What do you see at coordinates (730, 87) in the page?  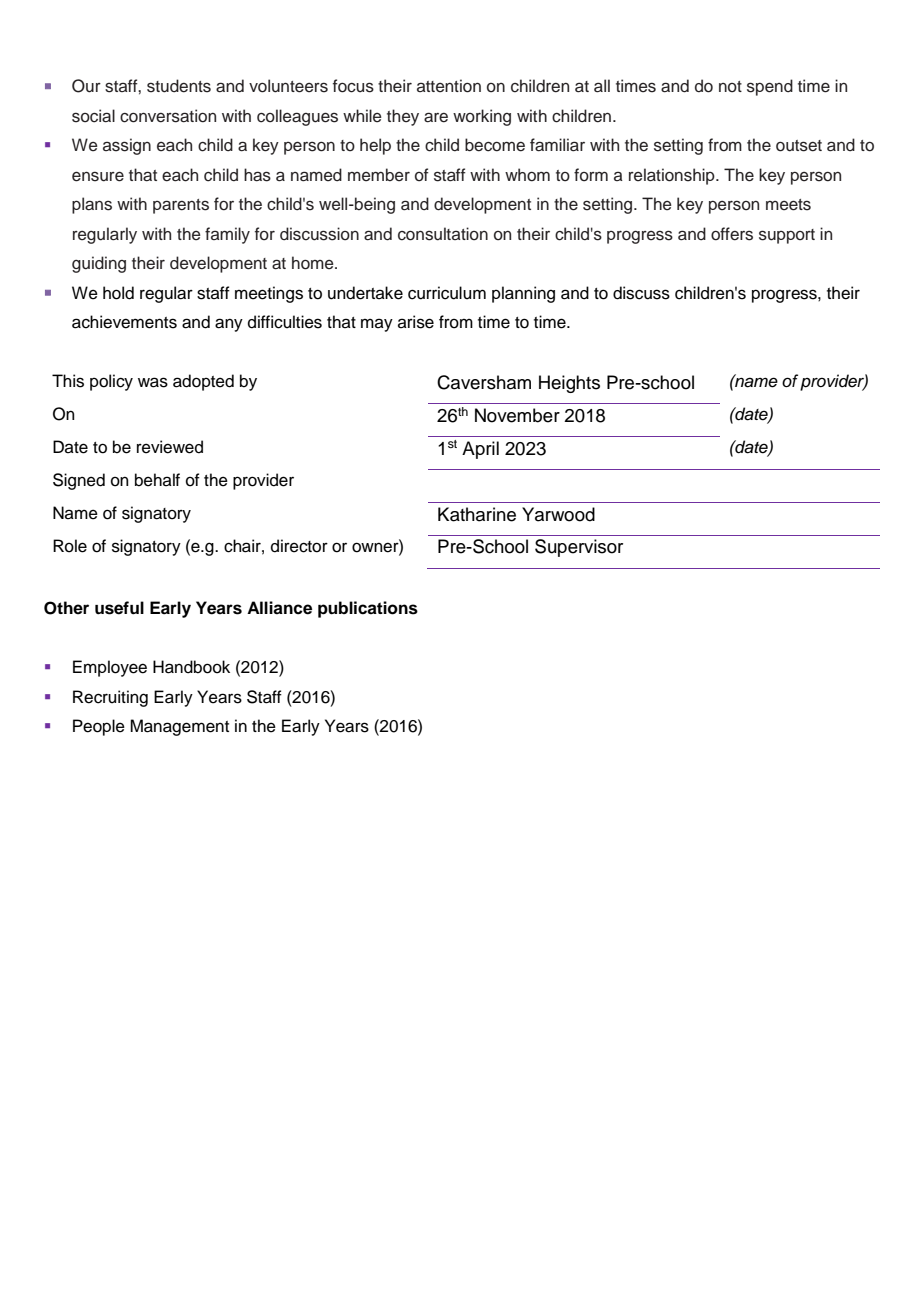 I see `not` at bounding box center [730, 87].
